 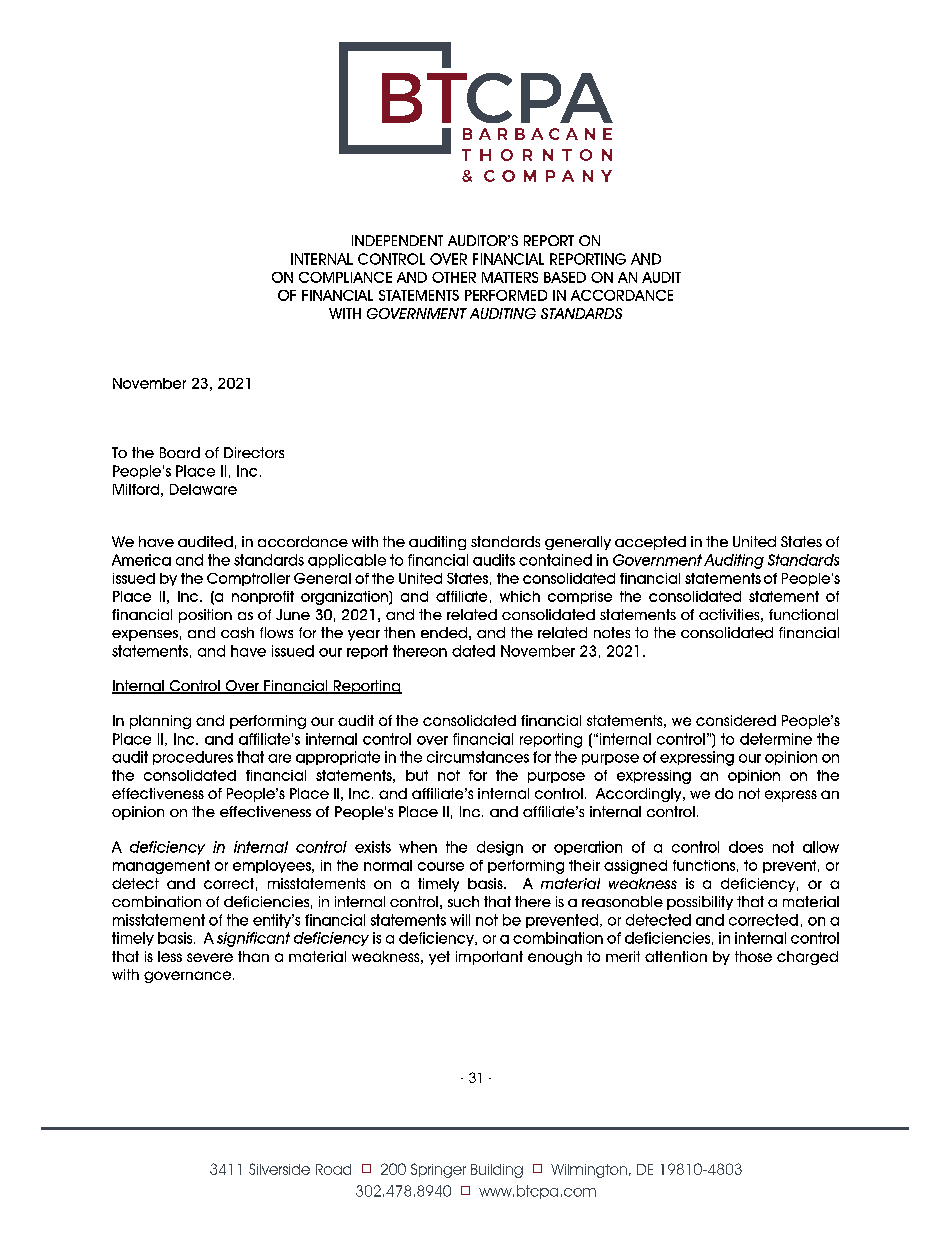 What do you see at coordinates (454, 277) in the screenshot?
I see `OTHER` at bounding box center [454, 277].
